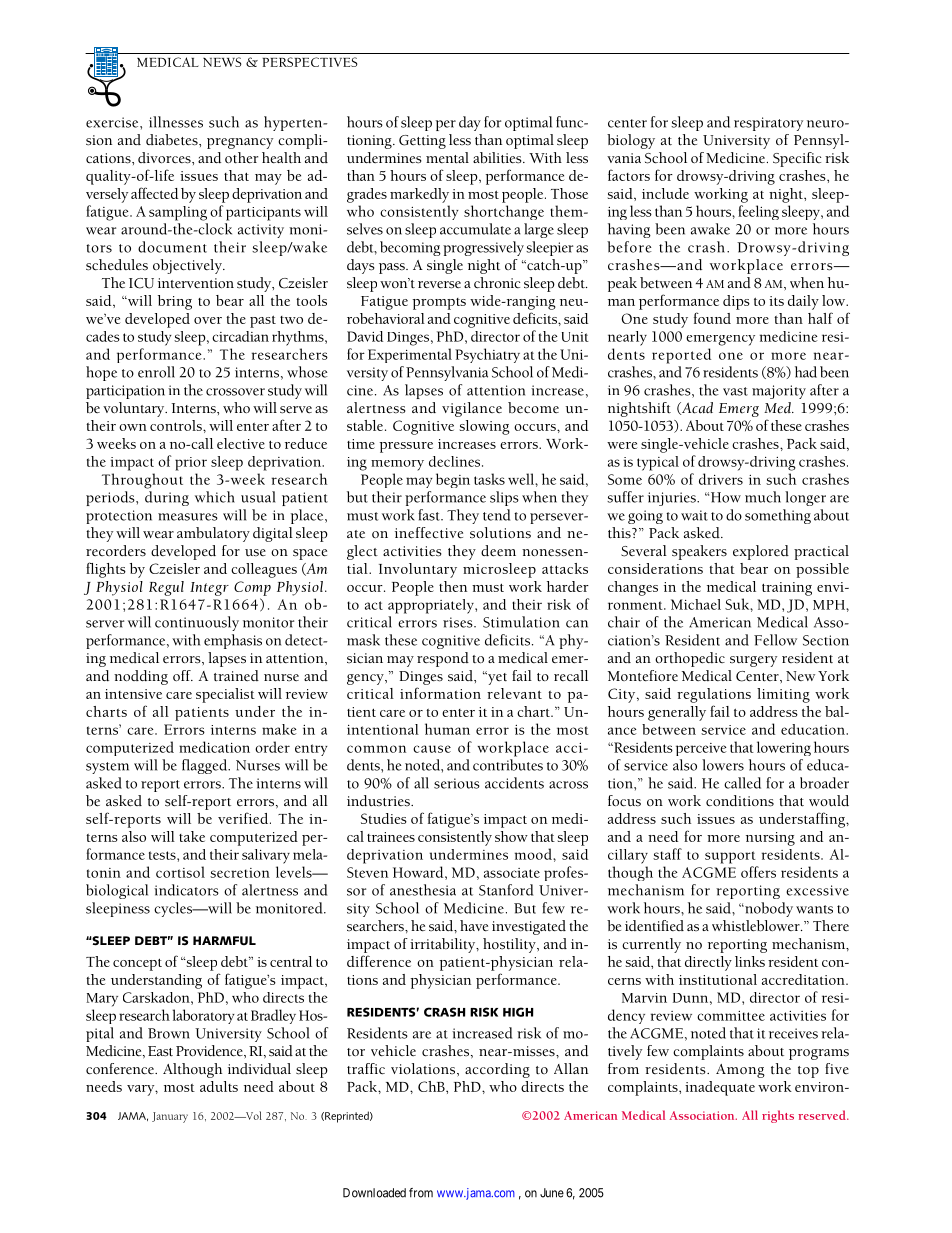  I want to click on declines, so click(456, 461).
